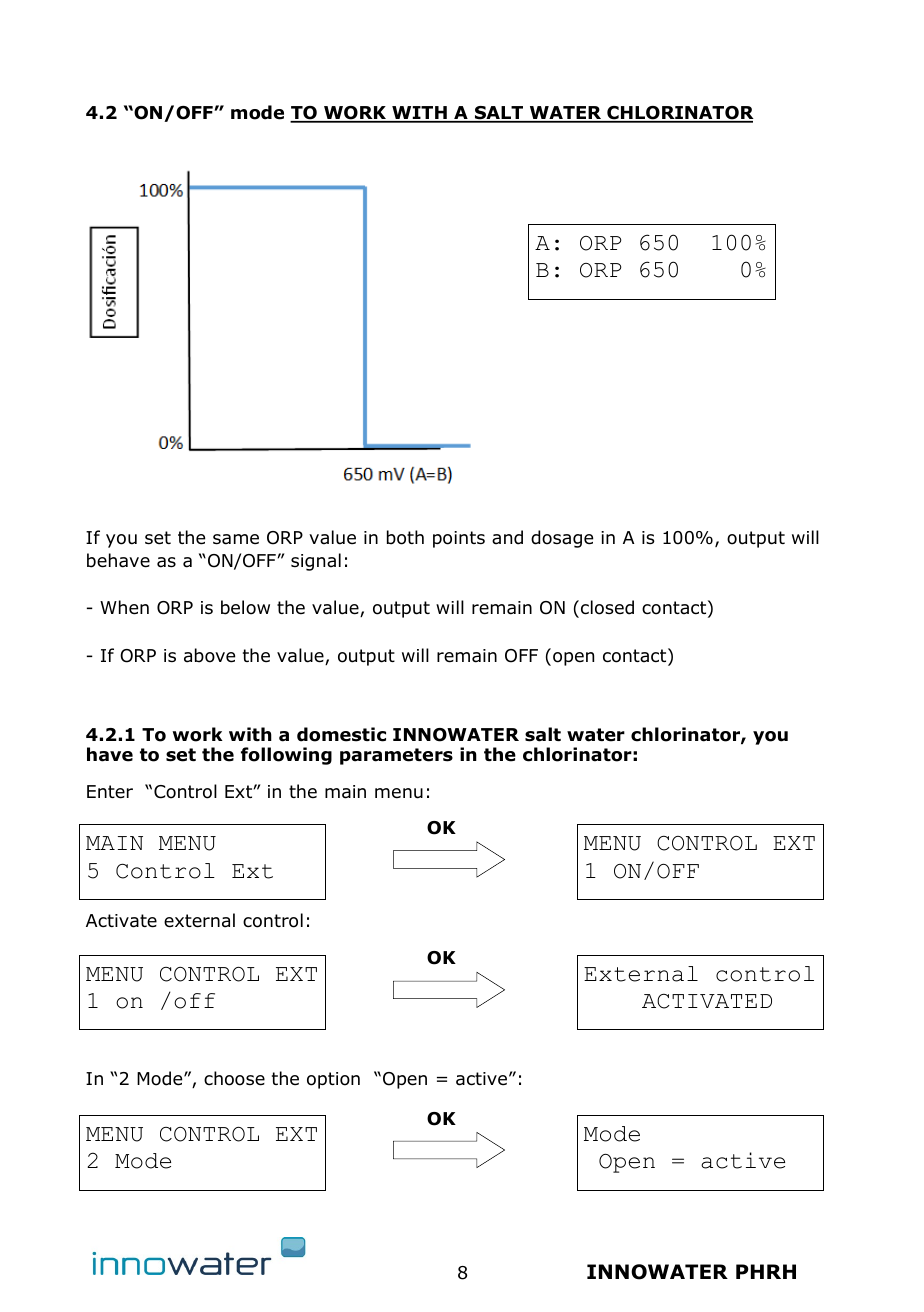  I want to click on signal, so click(316, 562).
